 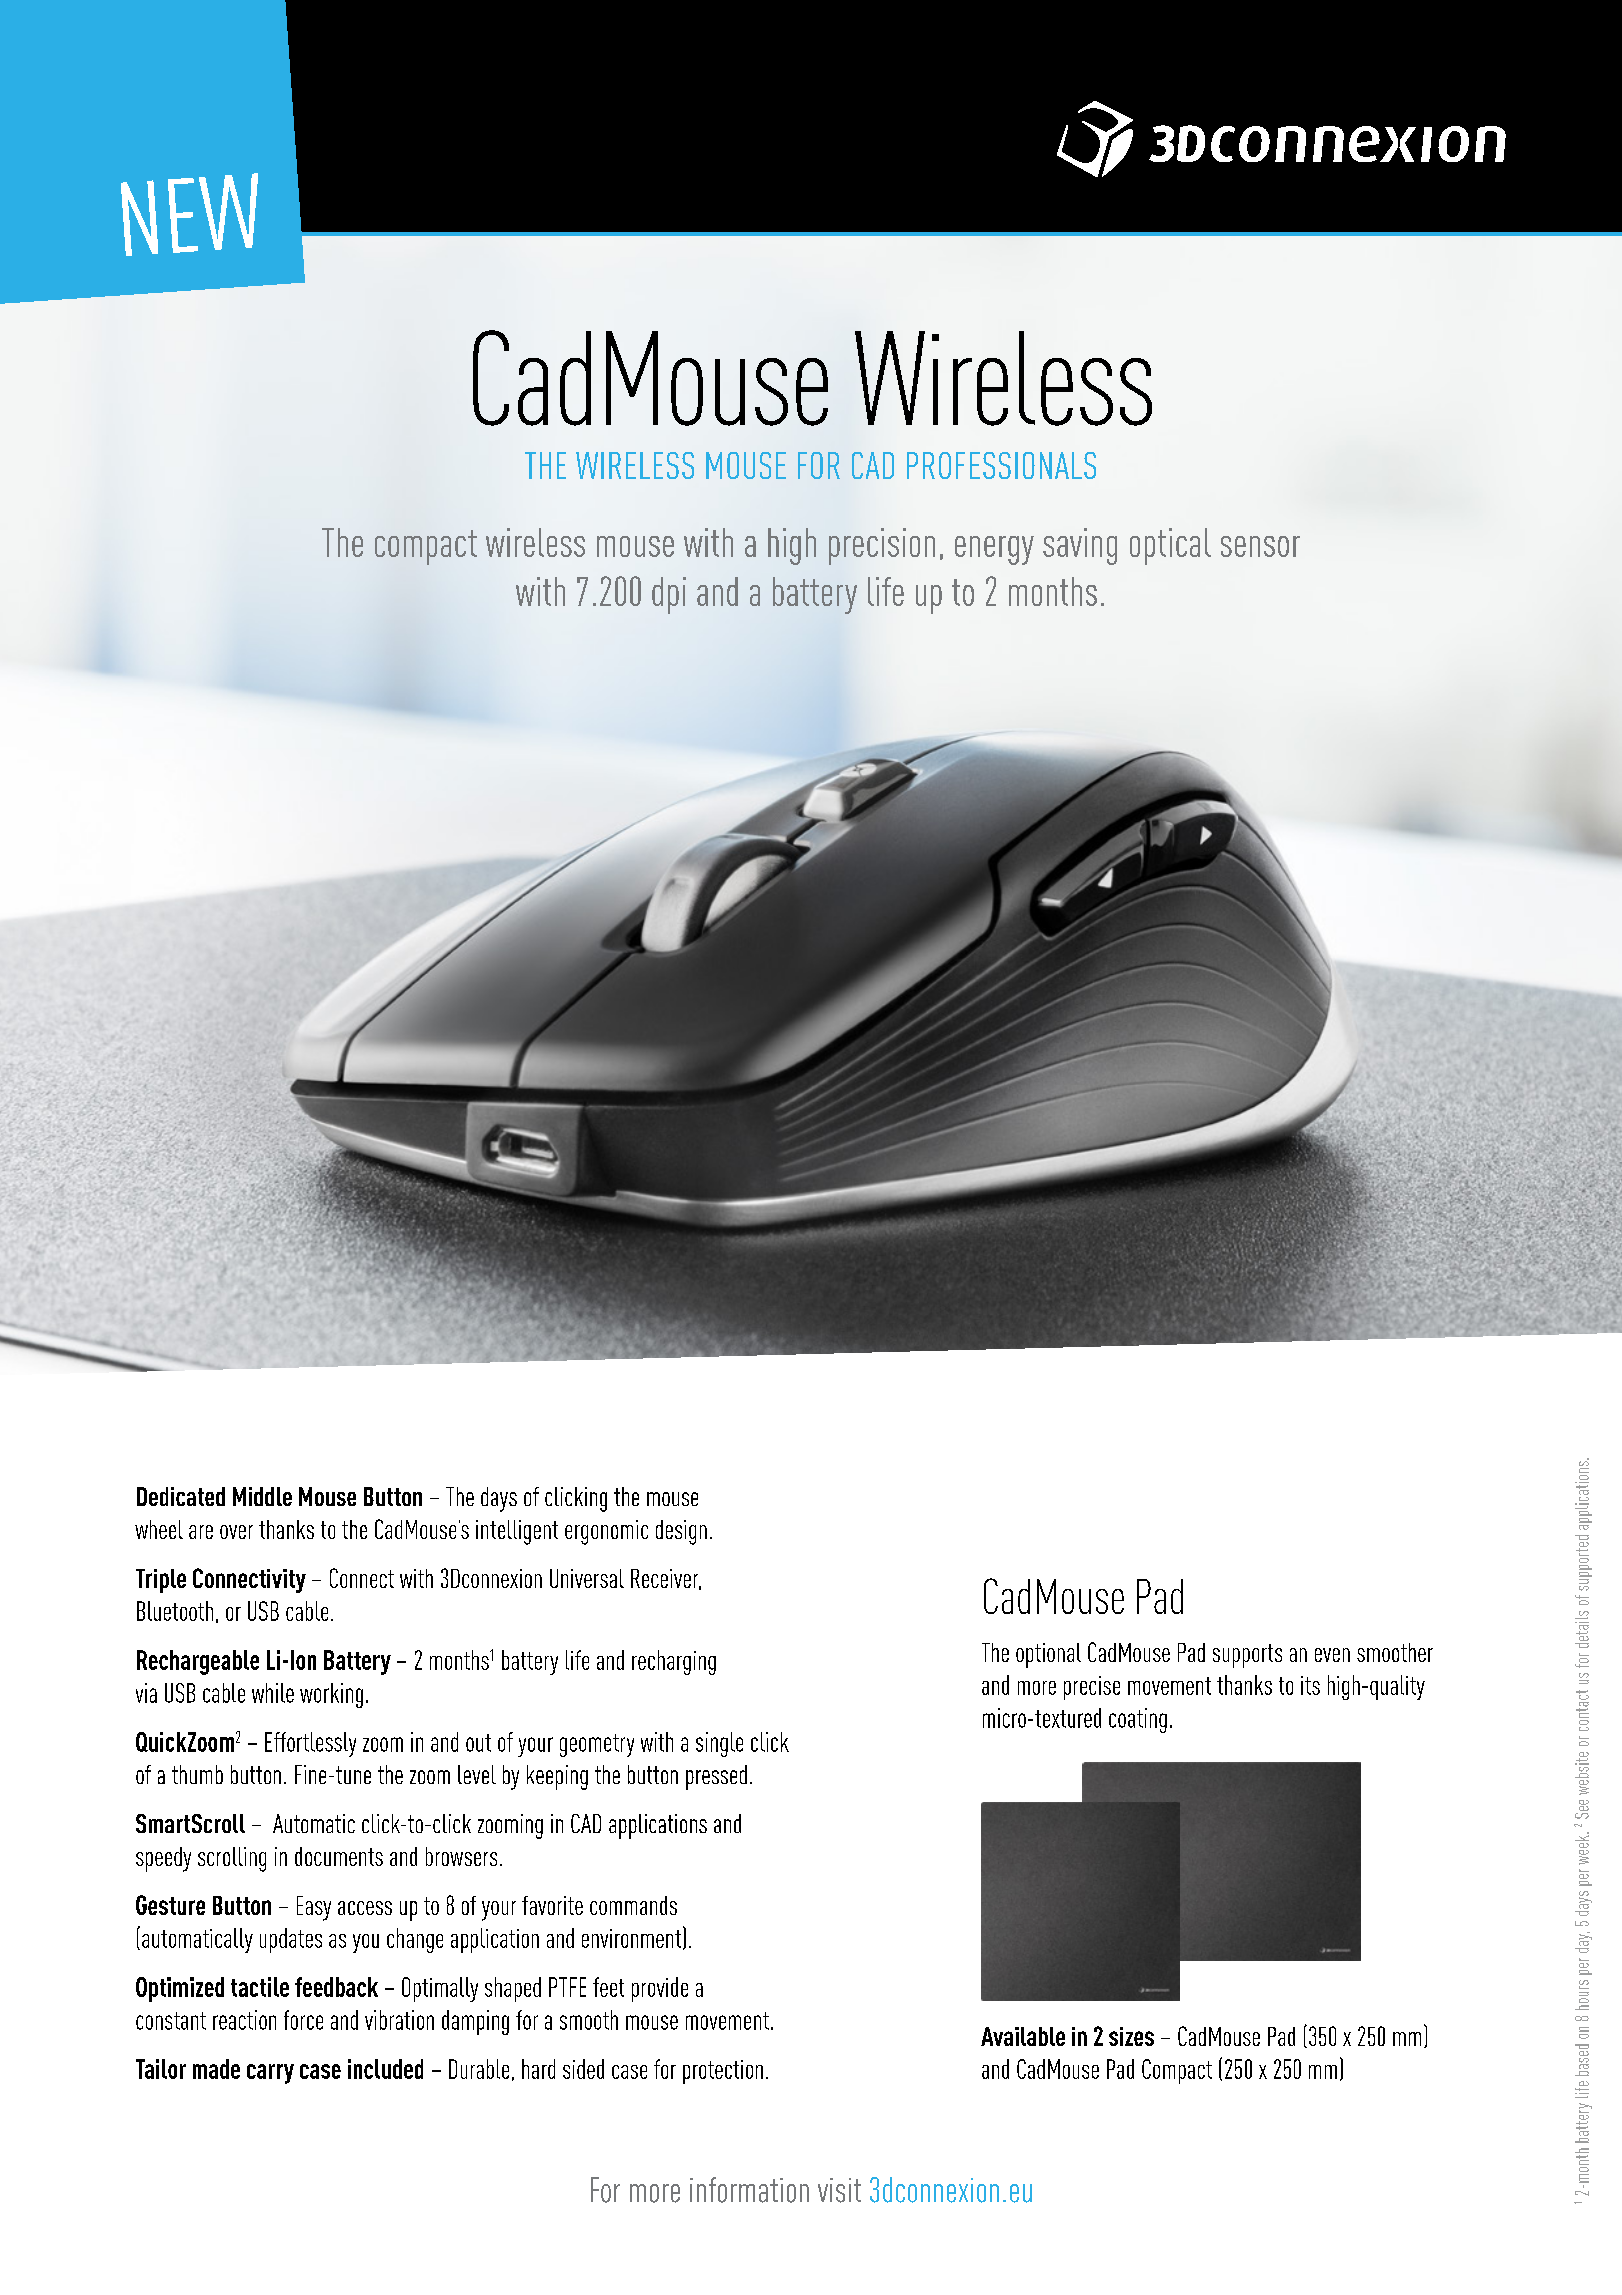 What do you see at coordinates (882, 546) in the screenshot?
I see `precision` at bounding box center [882, 546].
